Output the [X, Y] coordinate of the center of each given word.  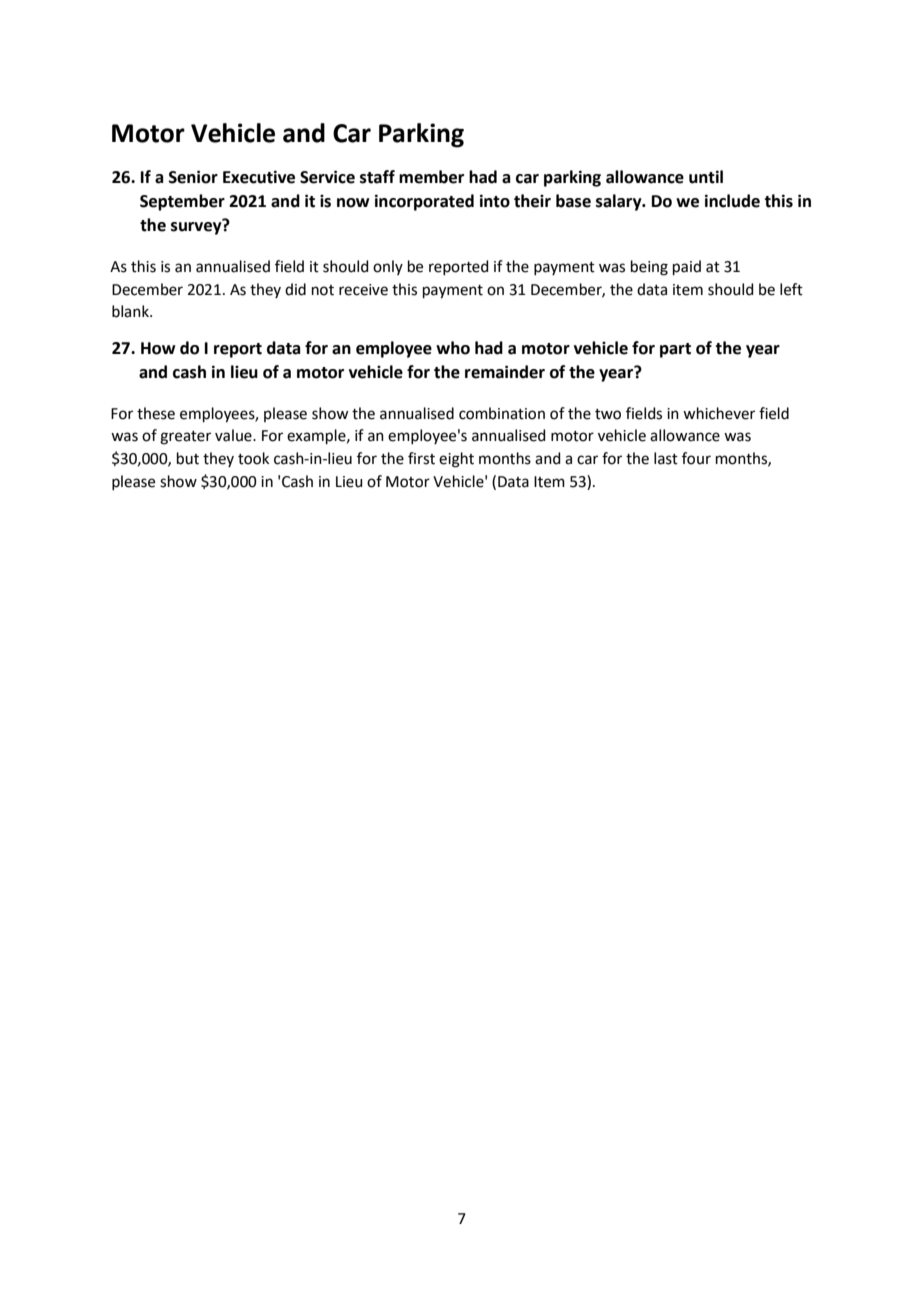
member [431, 177]
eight [456, 460]
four [696, 458]
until [706, 177]
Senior [193, 177]
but [188, 458]
